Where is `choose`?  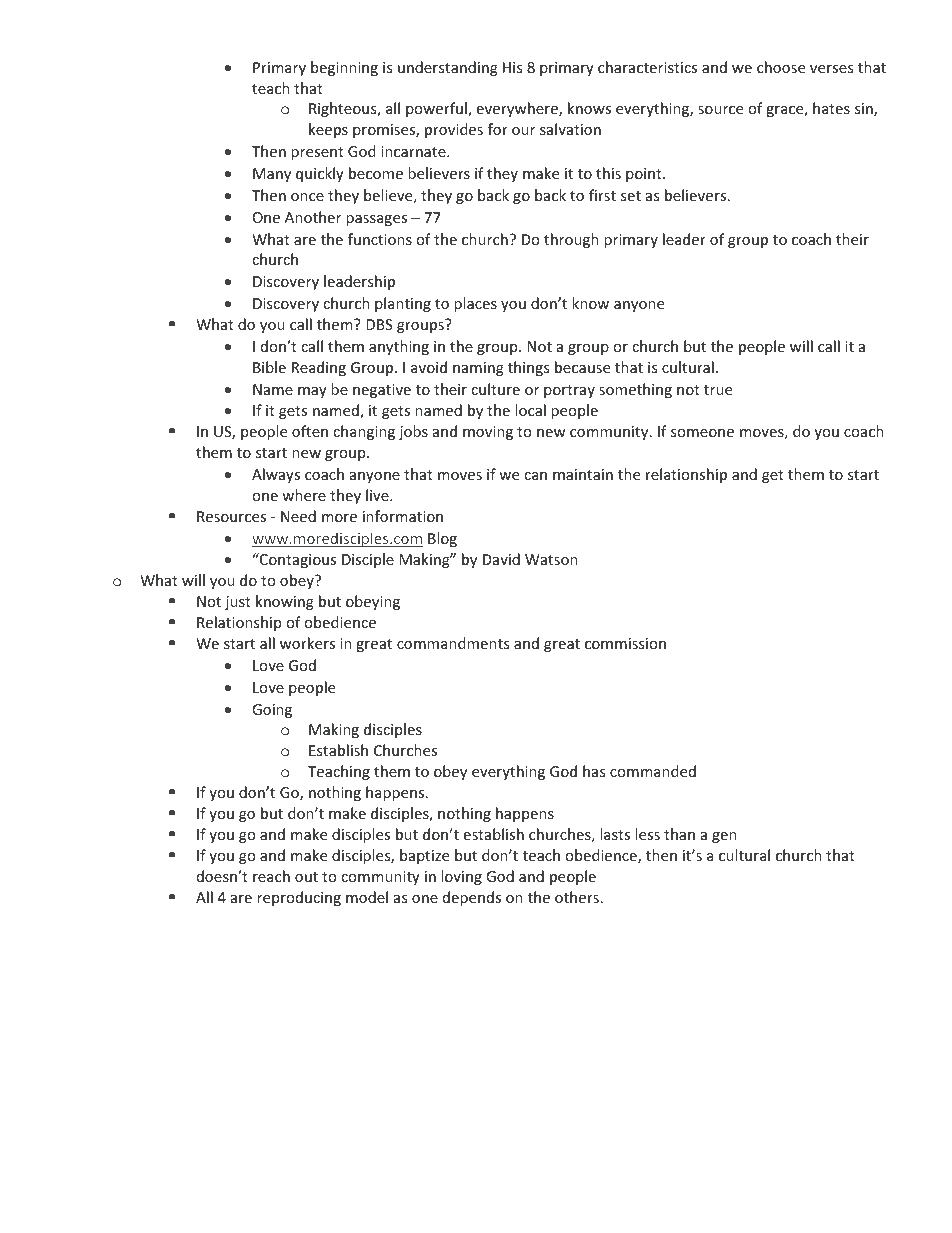
choose is located at coordinates (781, 67).
